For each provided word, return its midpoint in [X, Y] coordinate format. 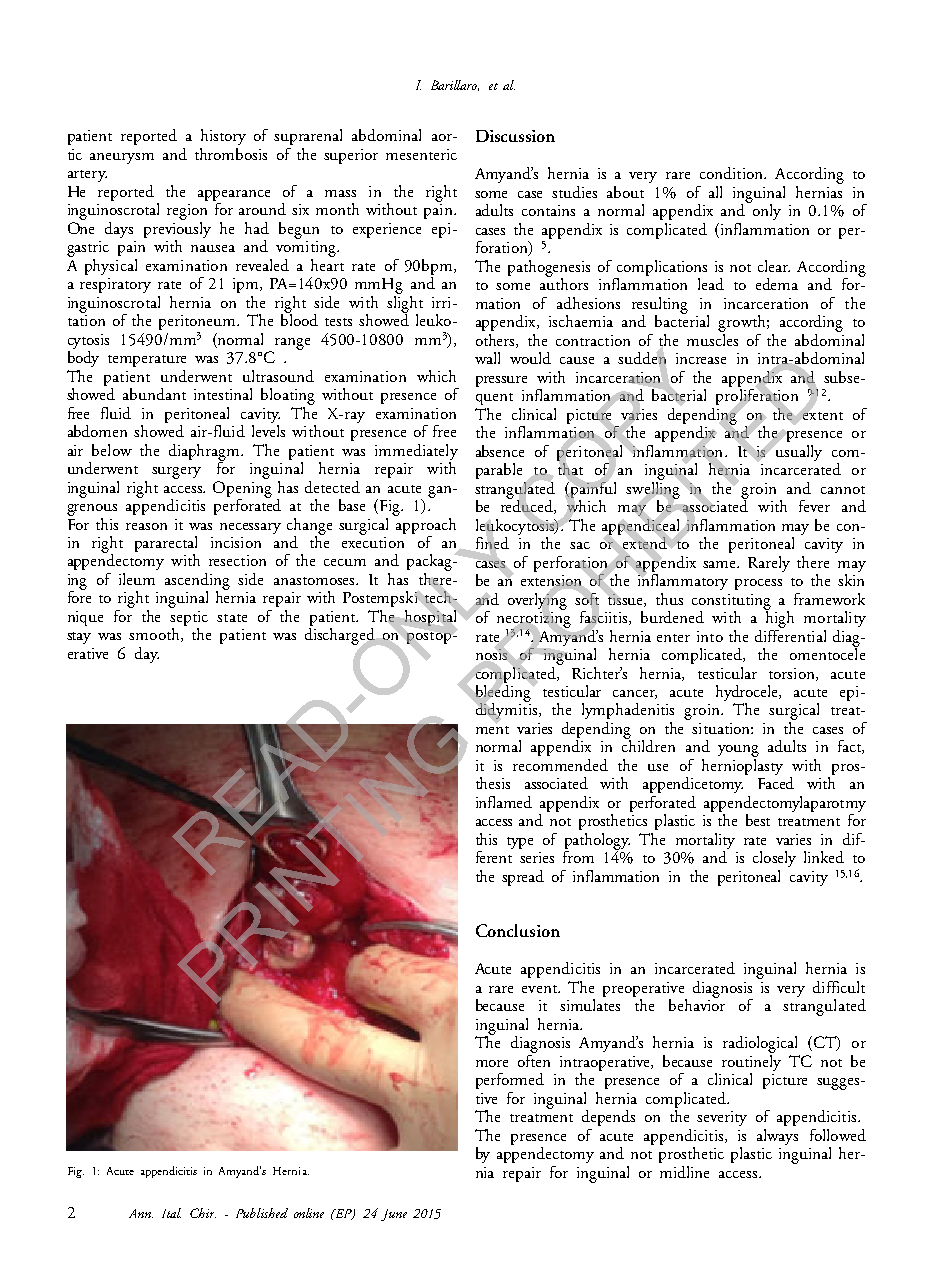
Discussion [515, 136]
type [520, 843]
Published [262, 1213]
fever [814, 506]
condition [733, 173]
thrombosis [231, 154]
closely [774, 859]
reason [146, 526]
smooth [155, 635]
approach [425, 524]
